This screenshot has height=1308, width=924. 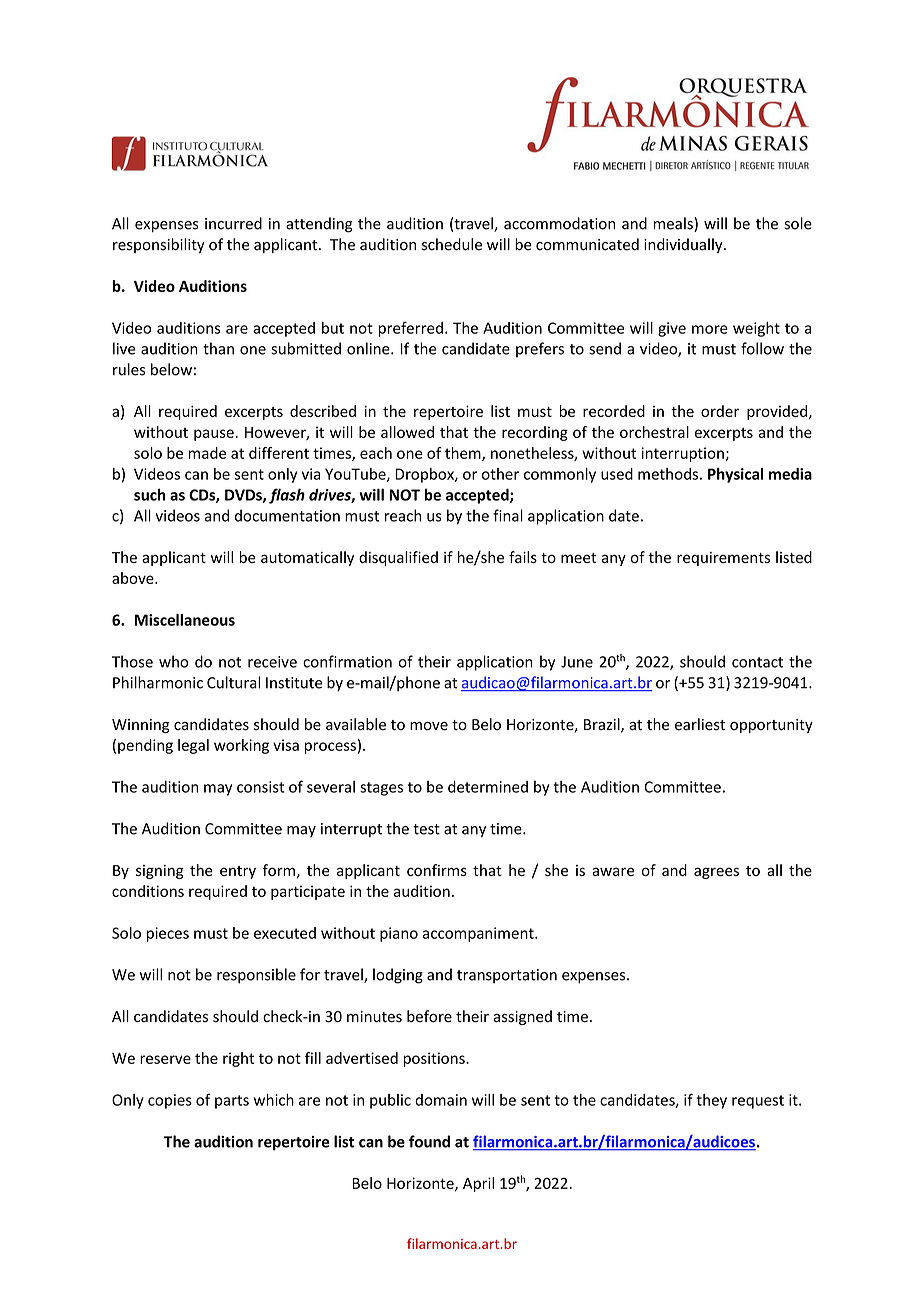 What do you see at coordinates (711, 1101) in the screenshot?
I see `they` at bounding box center [711, 1101].
